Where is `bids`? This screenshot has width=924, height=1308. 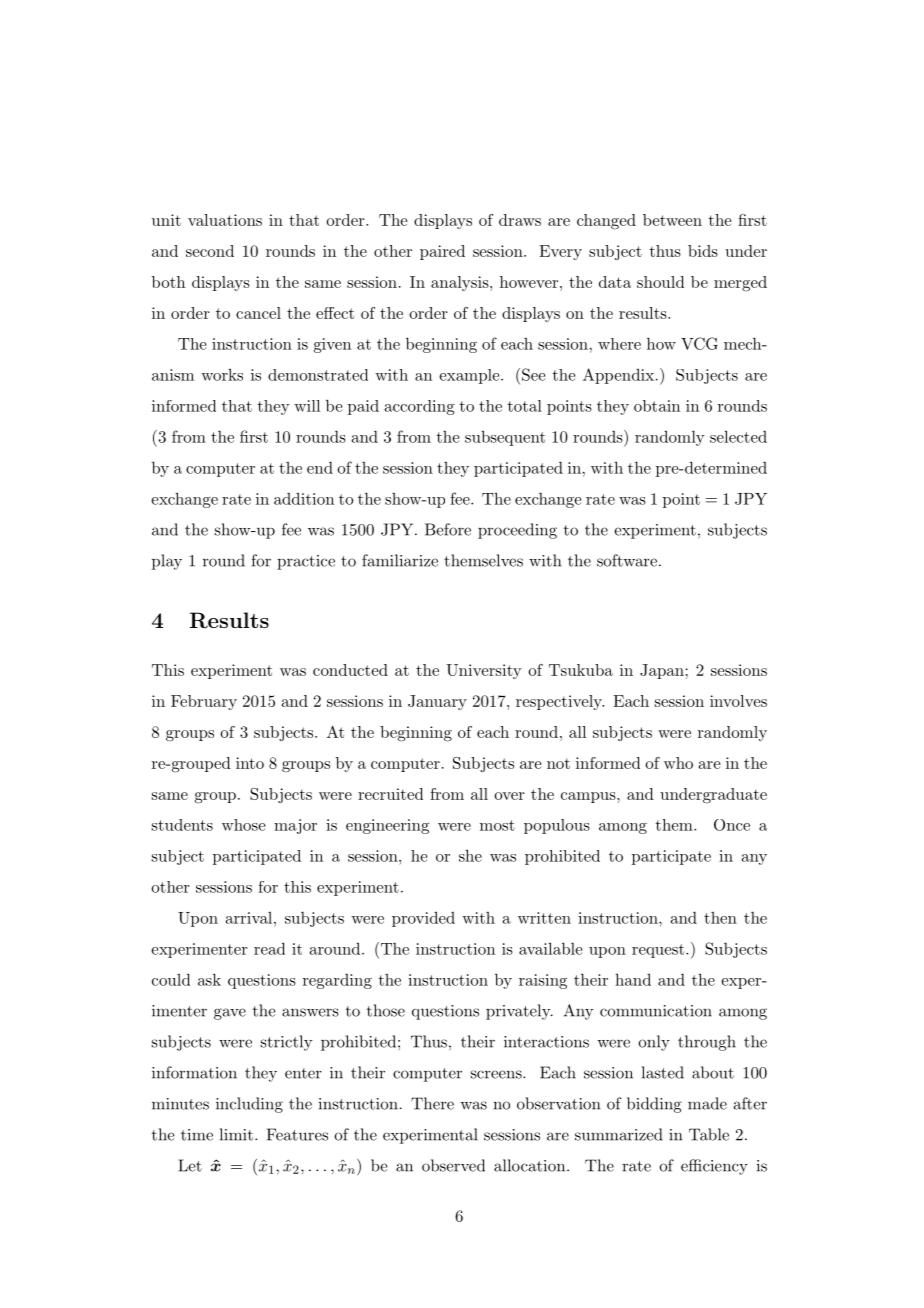 bids is located at coordinates (703, 251).
